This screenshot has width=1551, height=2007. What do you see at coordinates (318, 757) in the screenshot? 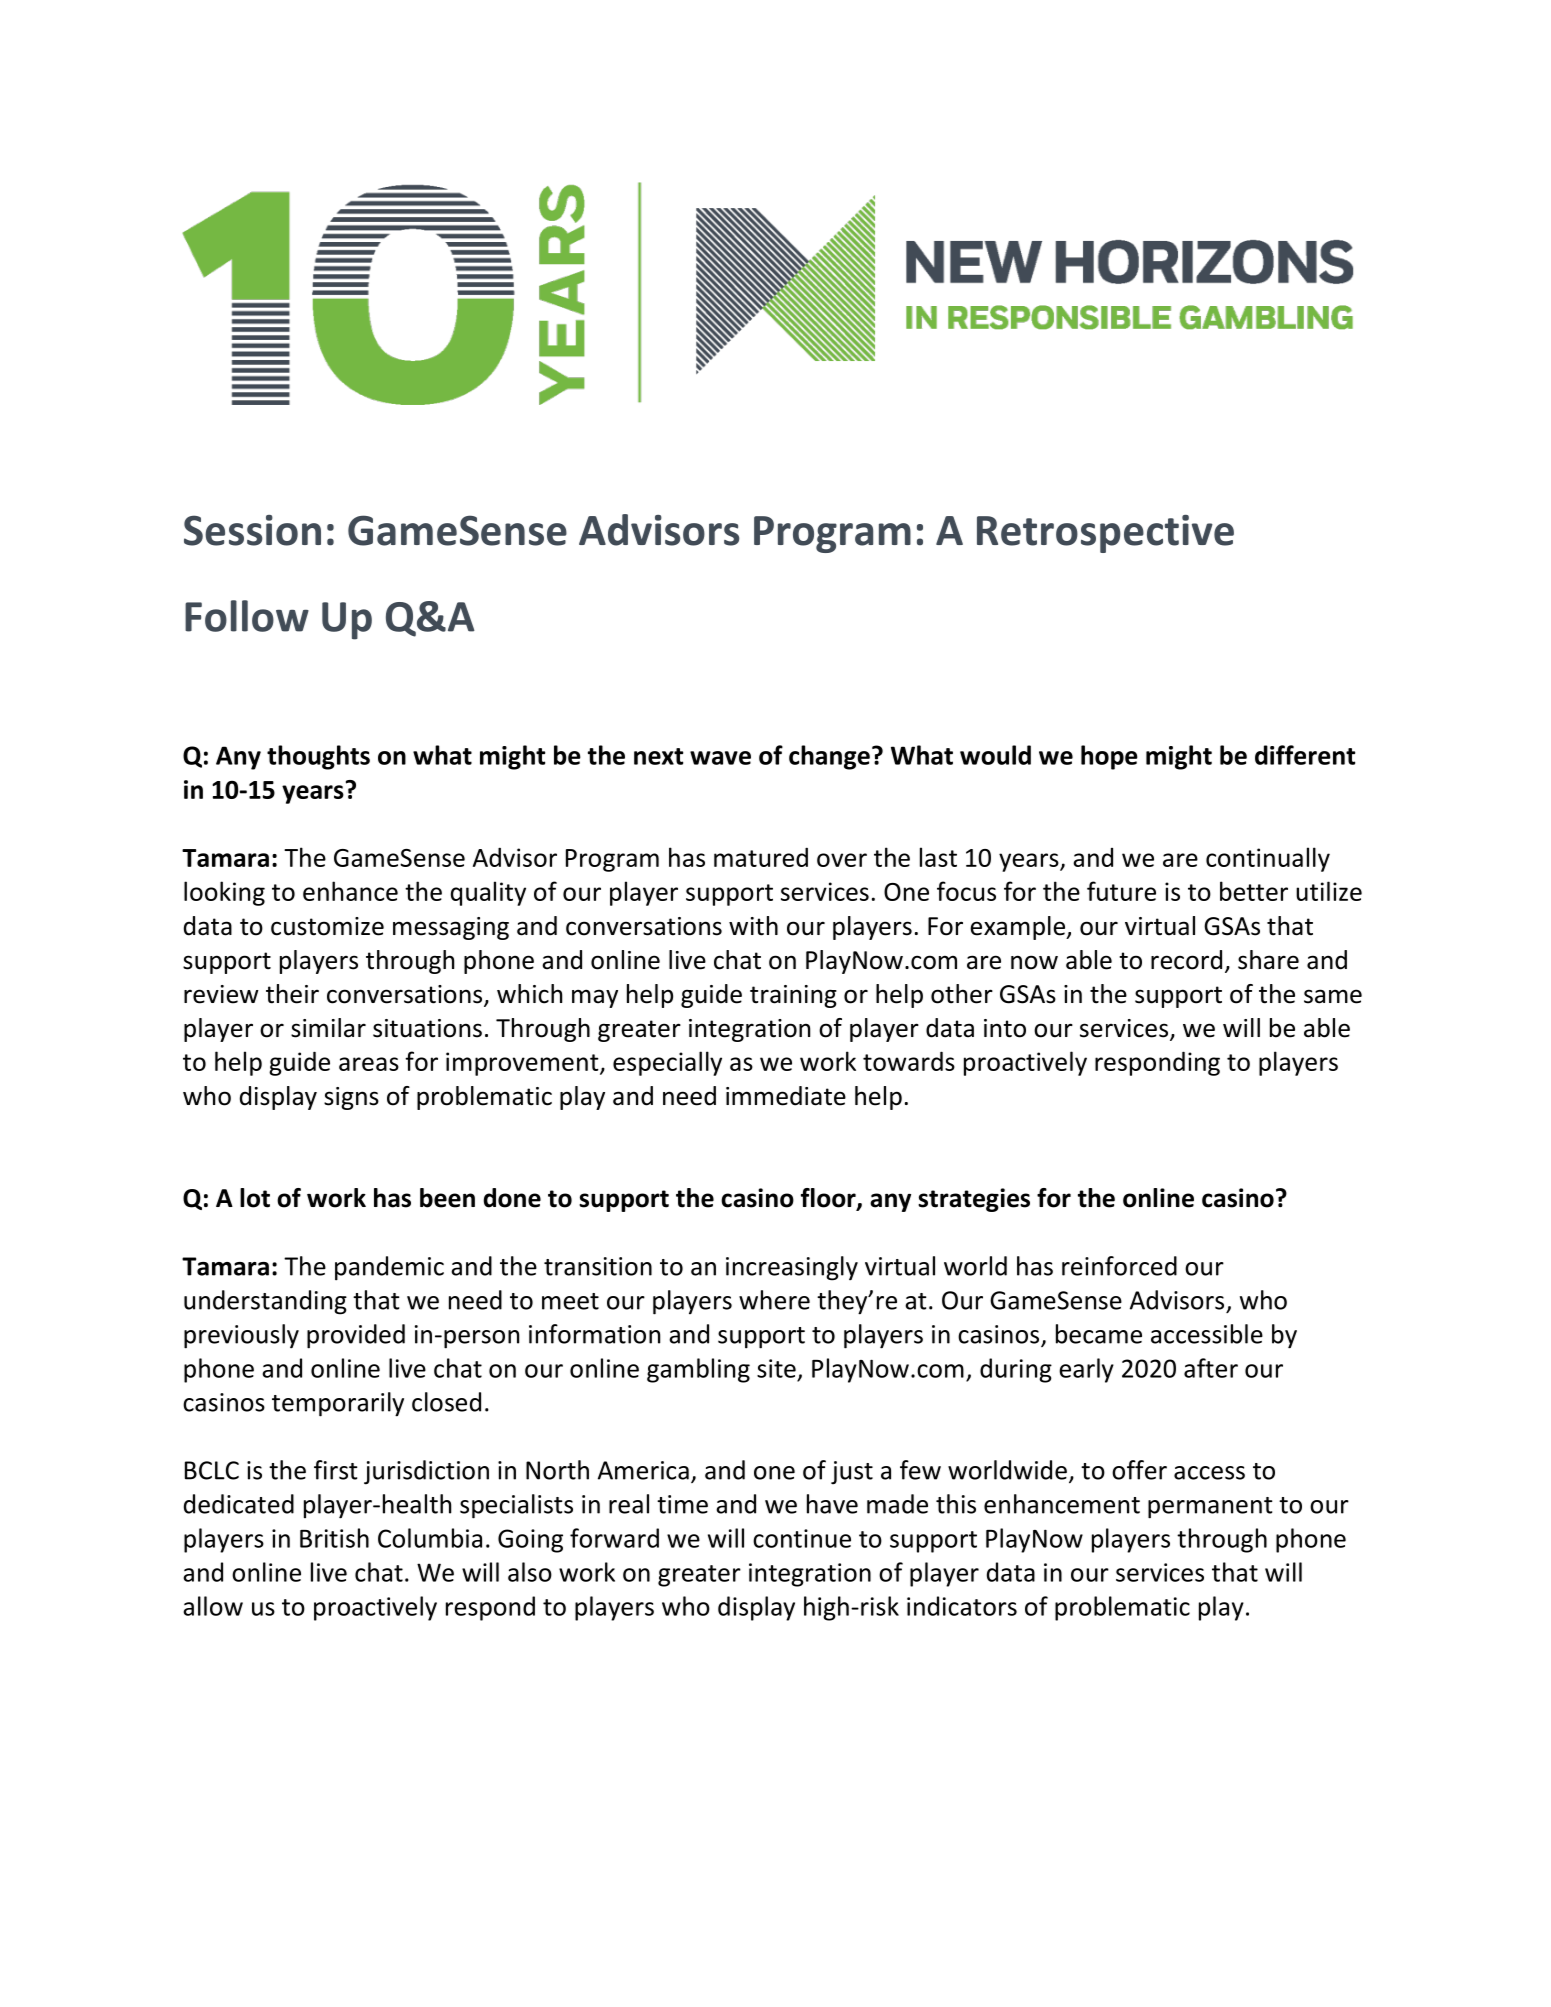
I see `thoughts` at bounding box center [318, 757].
